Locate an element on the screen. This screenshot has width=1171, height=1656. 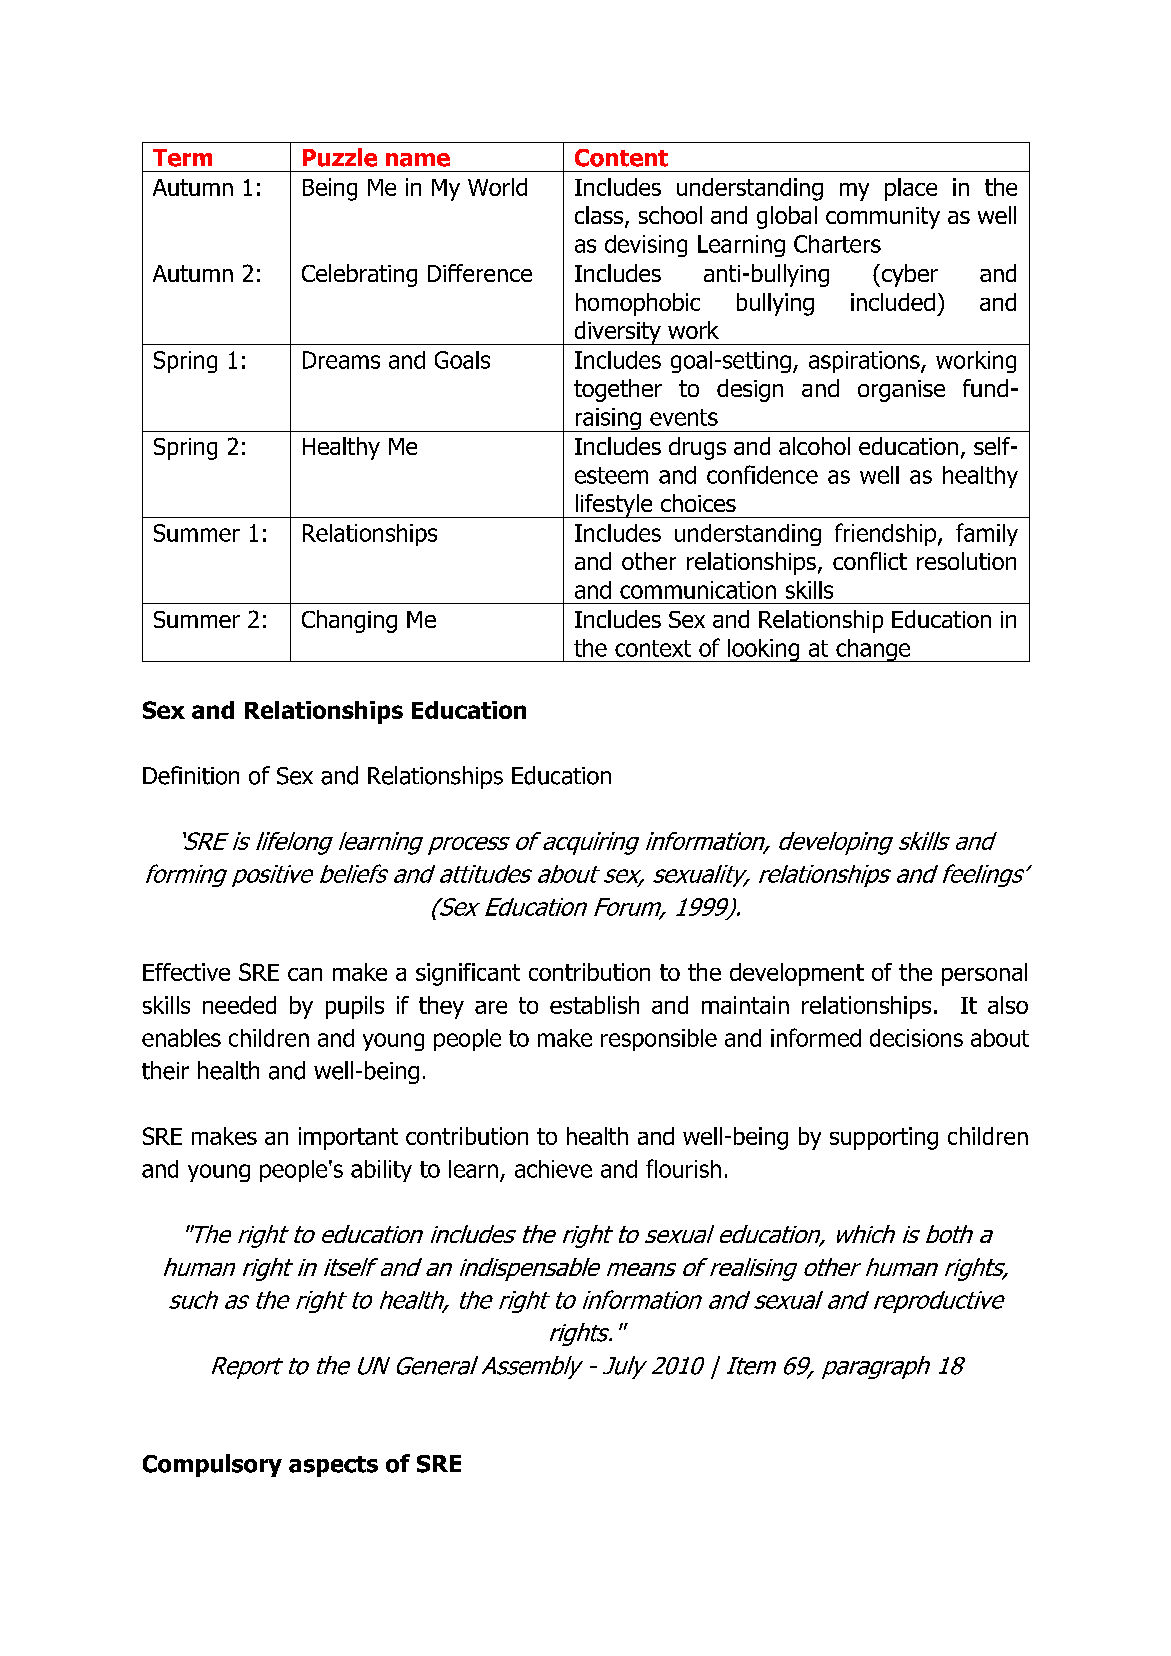
Compulsory is located at coordinates (212, 1465).
